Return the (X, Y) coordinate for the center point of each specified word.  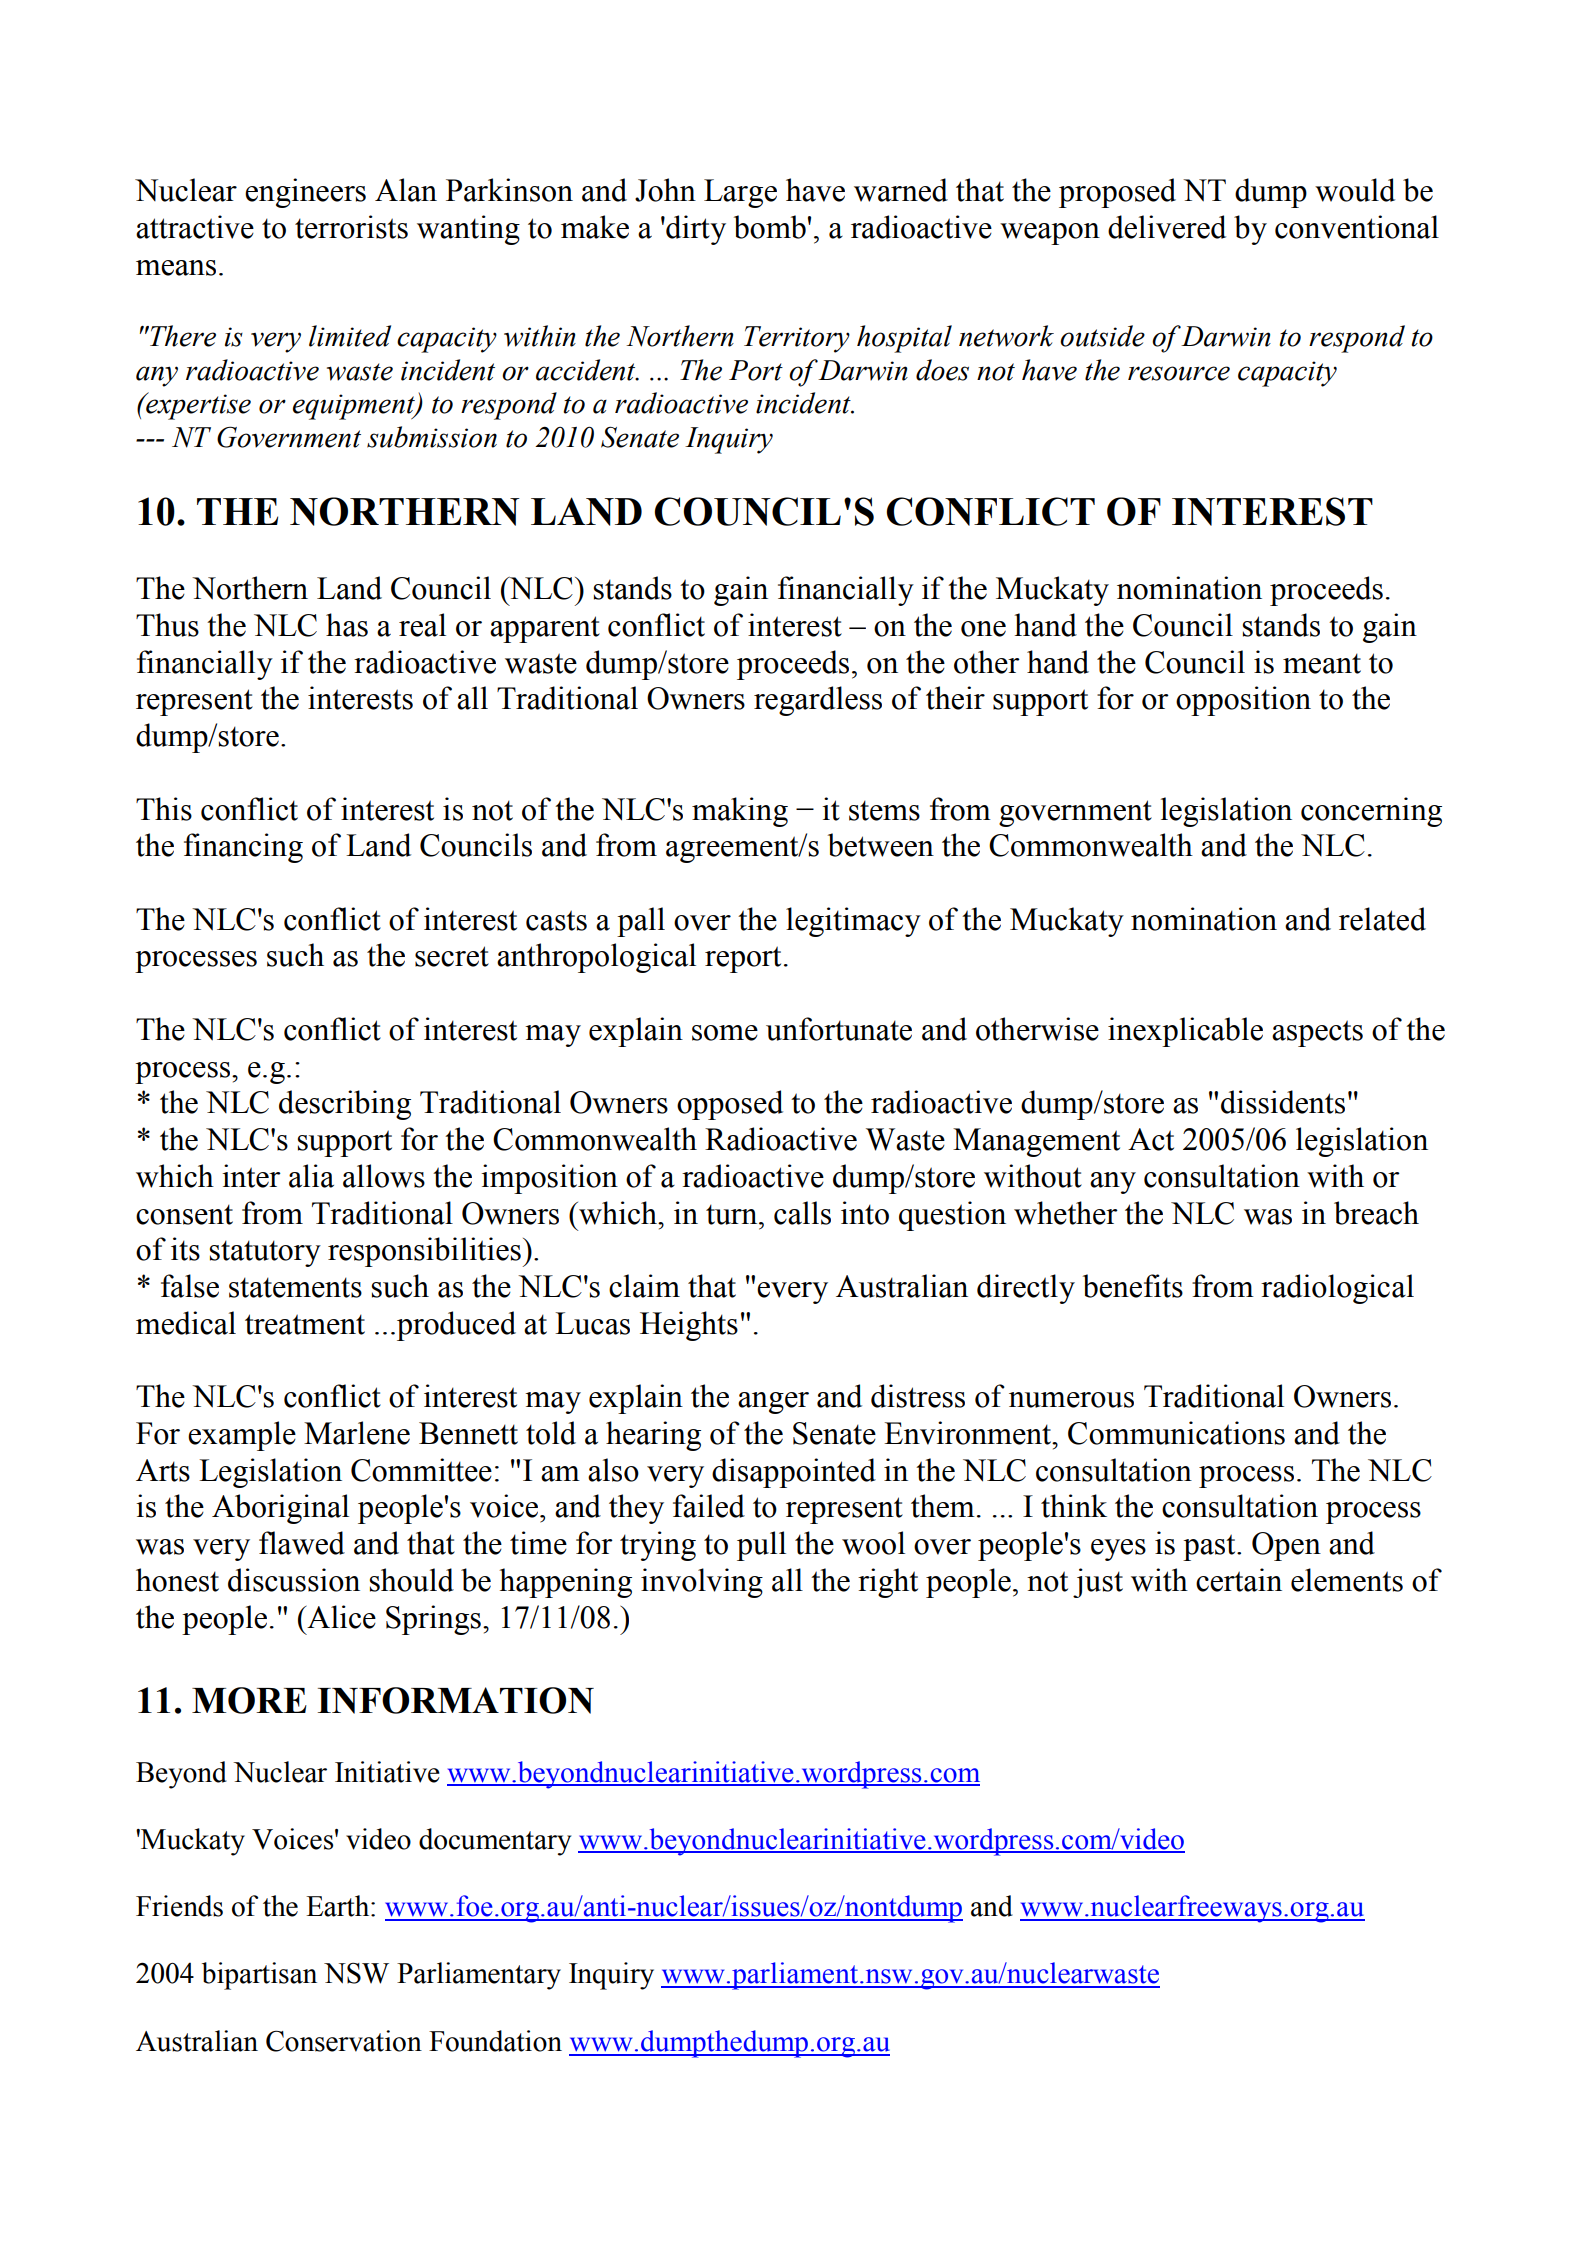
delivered (1167, 227)
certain (1239, 1580)
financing (243, 848)
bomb (770, 227)
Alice (340, 1617)
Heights (689, 1326)
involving (702, 1583)
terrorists (351, 227)
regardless (818, 701)
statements (295, 1287)
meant (1322, 663)
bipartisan (259, 1976)
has (347, 625)
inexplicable (1185, 1032)
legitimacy (853, 922)
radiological (1337, 1289)
